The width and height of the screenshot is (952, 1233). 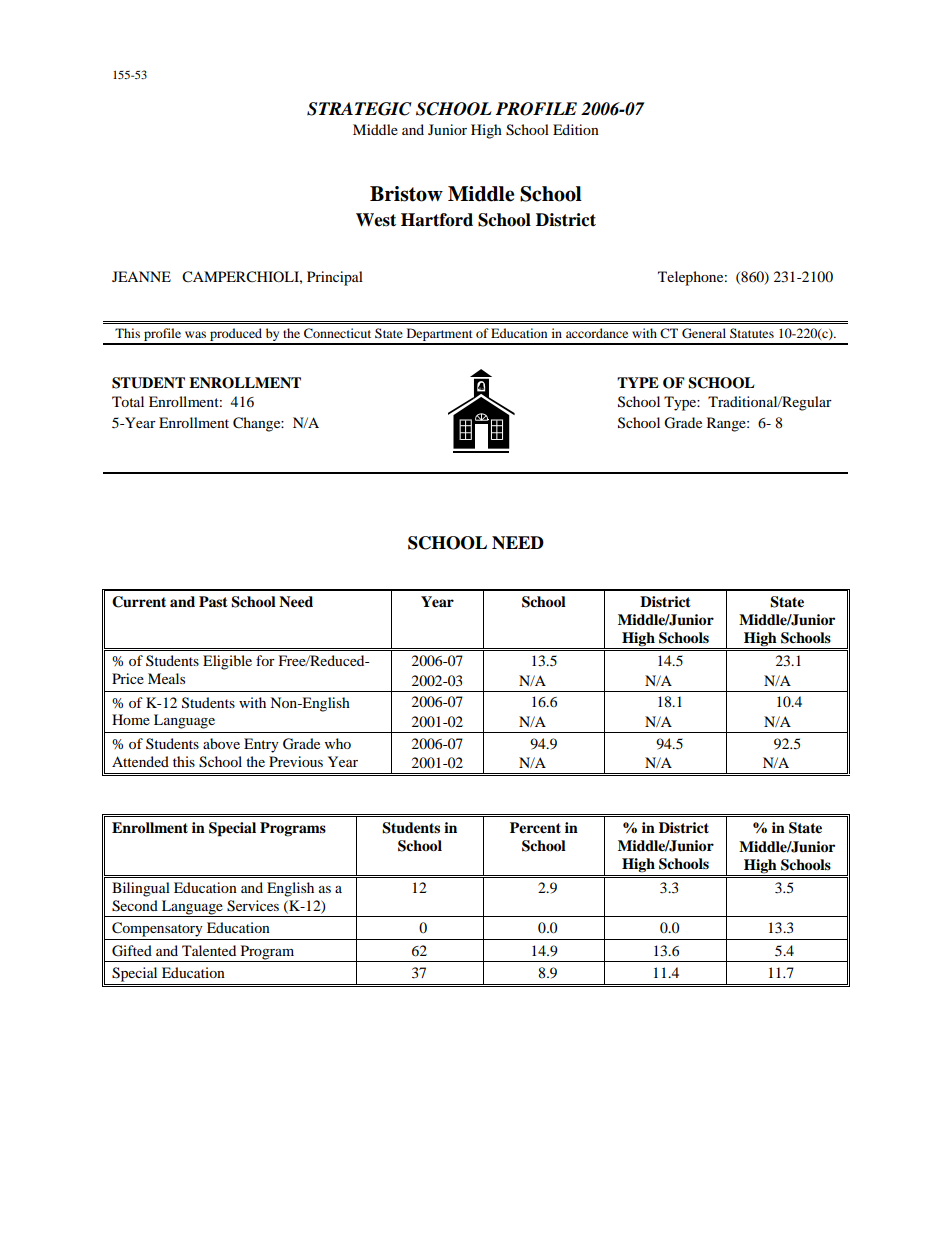 I want to click on Talented, so click(x=209, y=950).
